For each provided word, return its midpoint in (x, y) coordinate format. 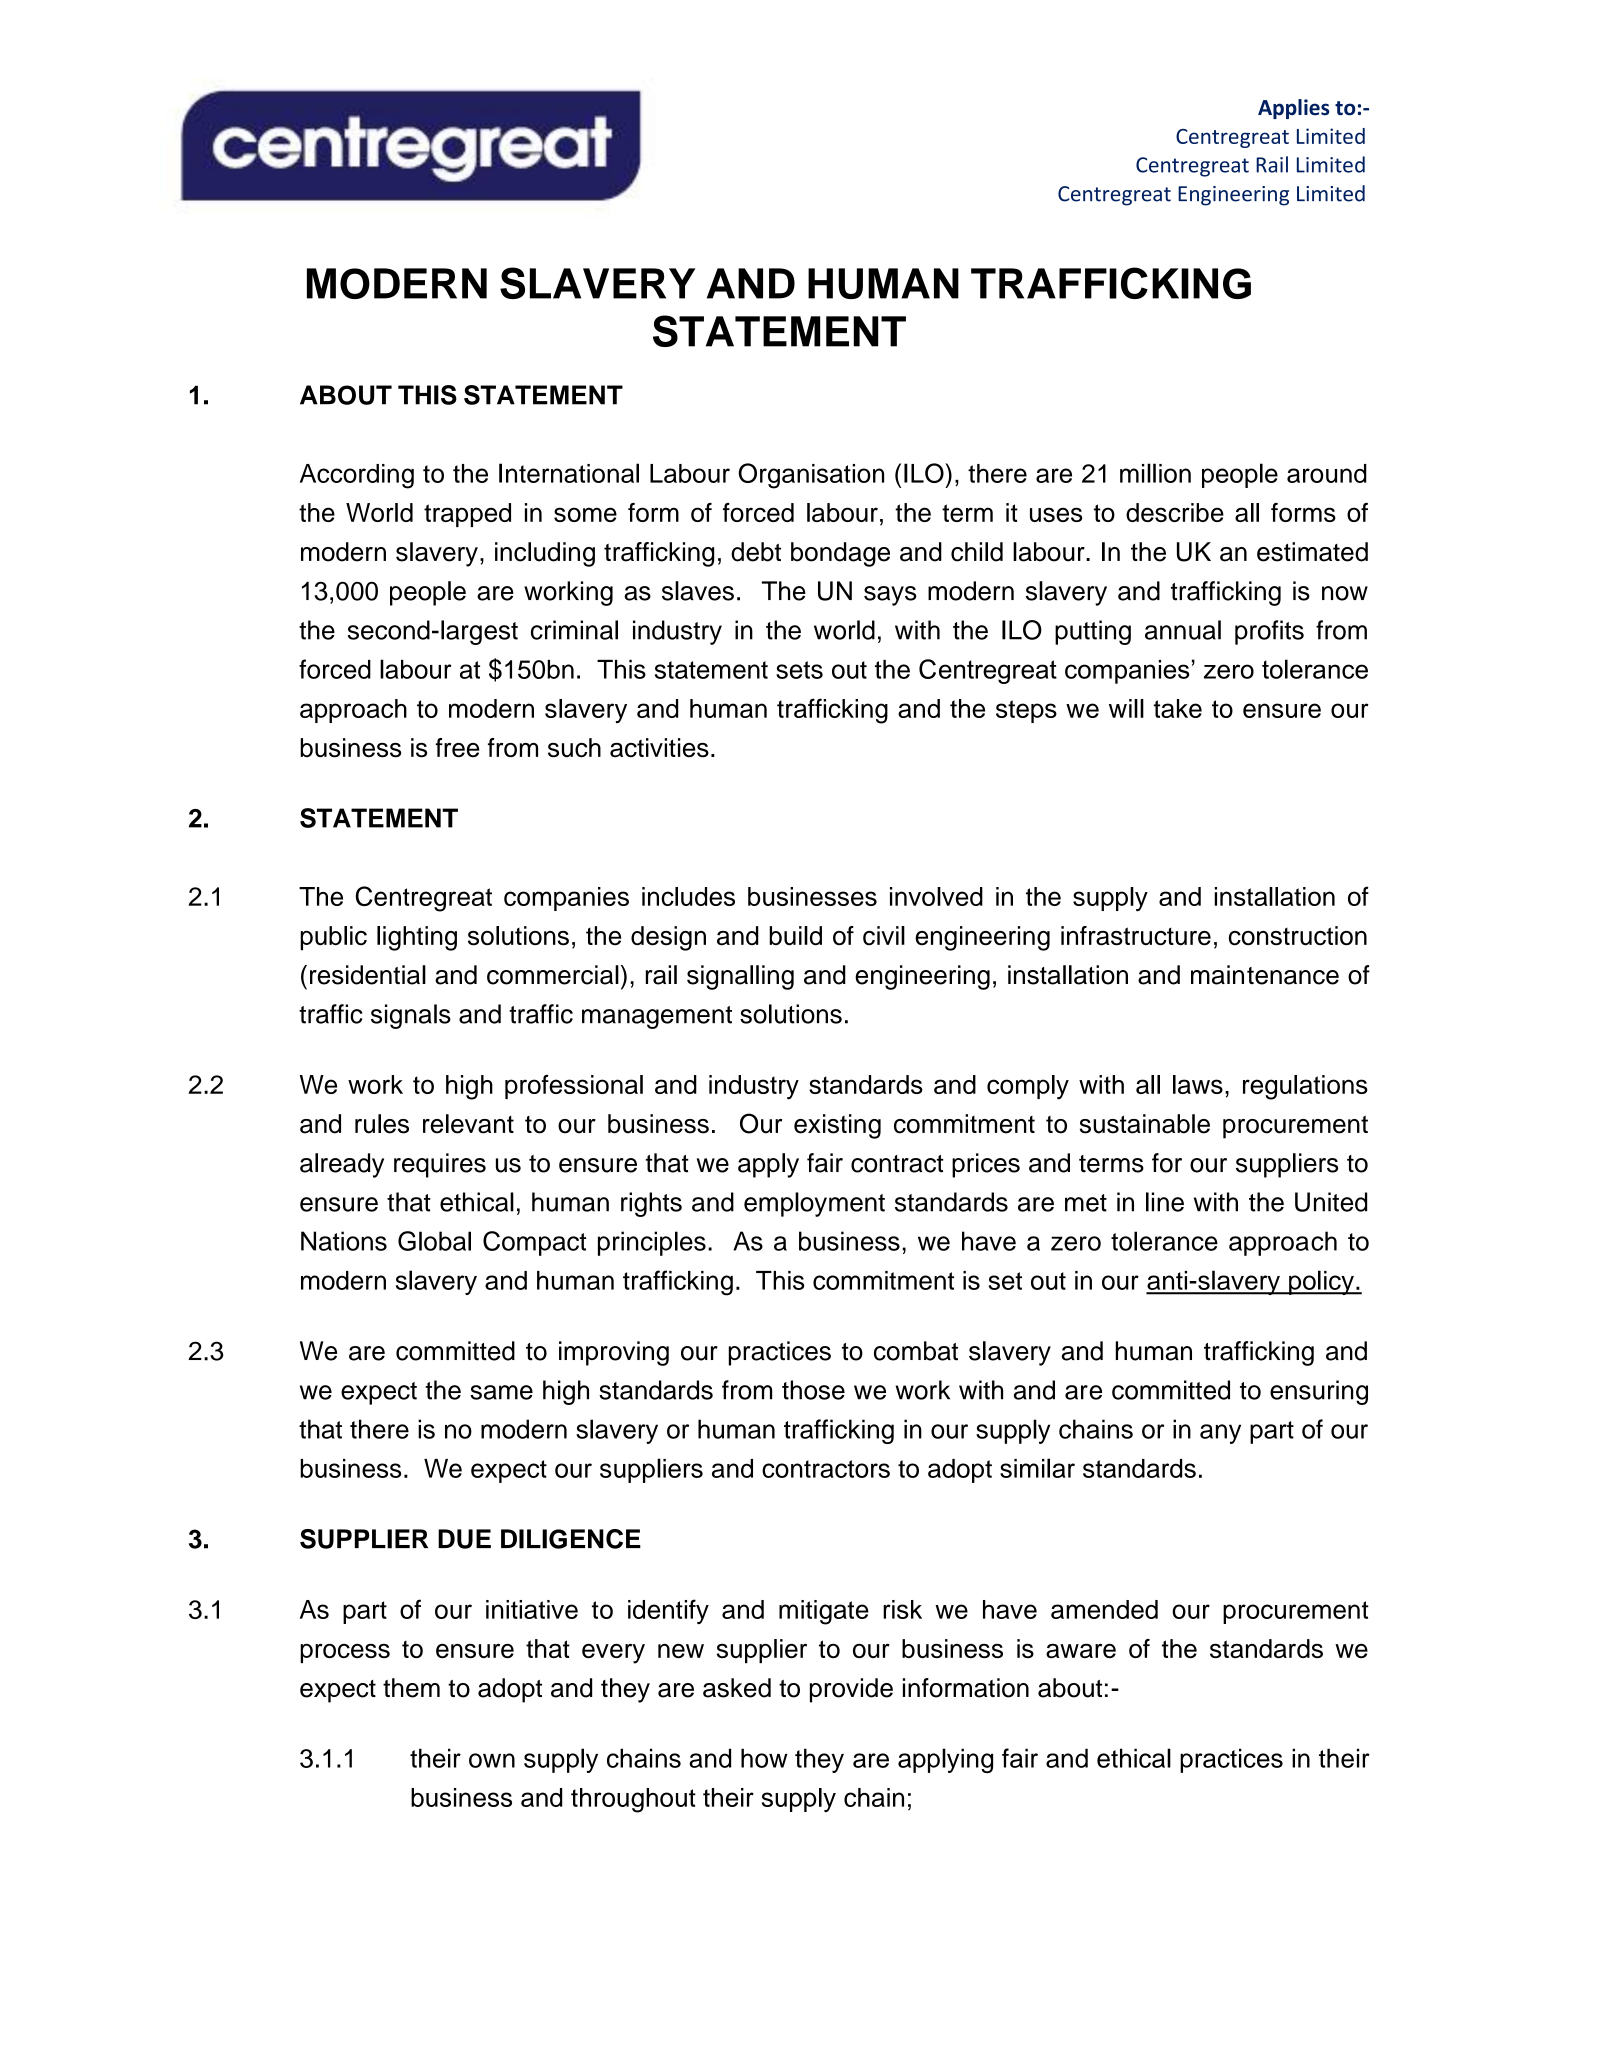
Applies (1293, 109)
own (492, 1760)
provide (851, 1690)
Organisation (811, 476)
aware (1081, 1650)
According (357, 476)
